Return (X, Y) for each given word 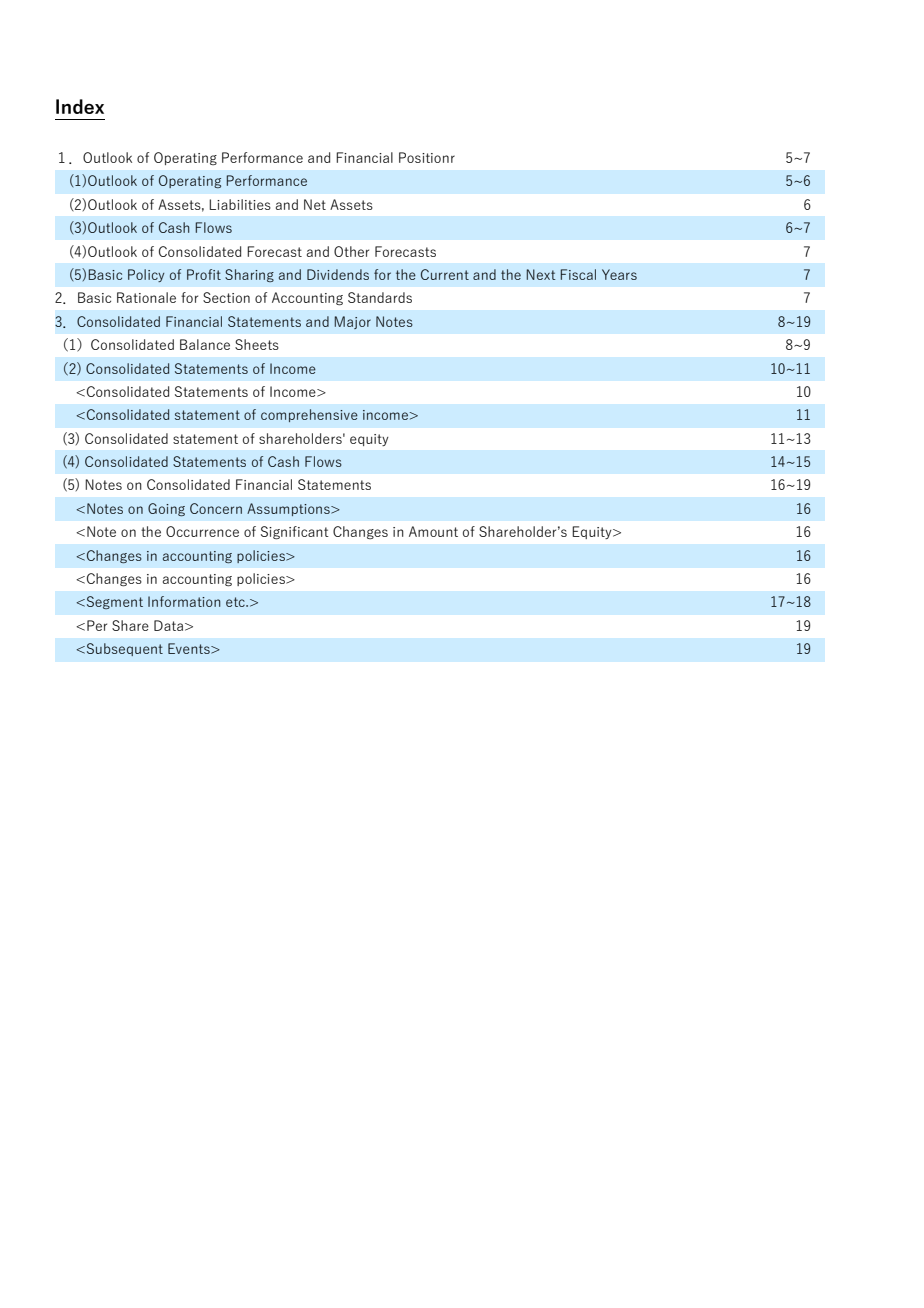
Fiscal (578, 274)
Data (168, 625)
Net (315, 204)
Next (541, 274)
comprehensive (309, 415)
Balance (205, 344)
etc (236, 602)
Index (80, 106)
